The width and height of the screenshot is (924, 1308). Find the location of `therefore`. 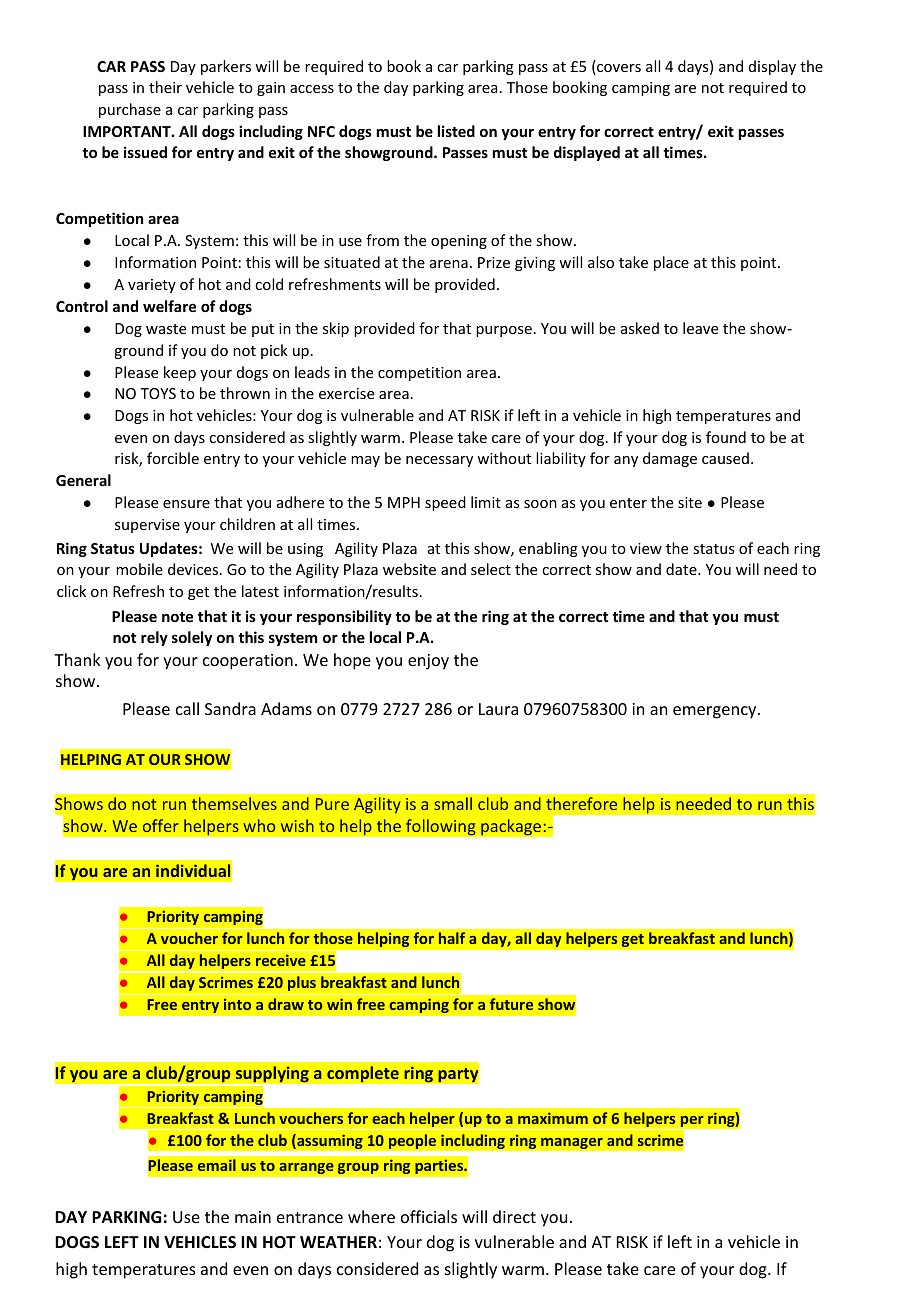

therefore is located at coordinates (581, 803).
